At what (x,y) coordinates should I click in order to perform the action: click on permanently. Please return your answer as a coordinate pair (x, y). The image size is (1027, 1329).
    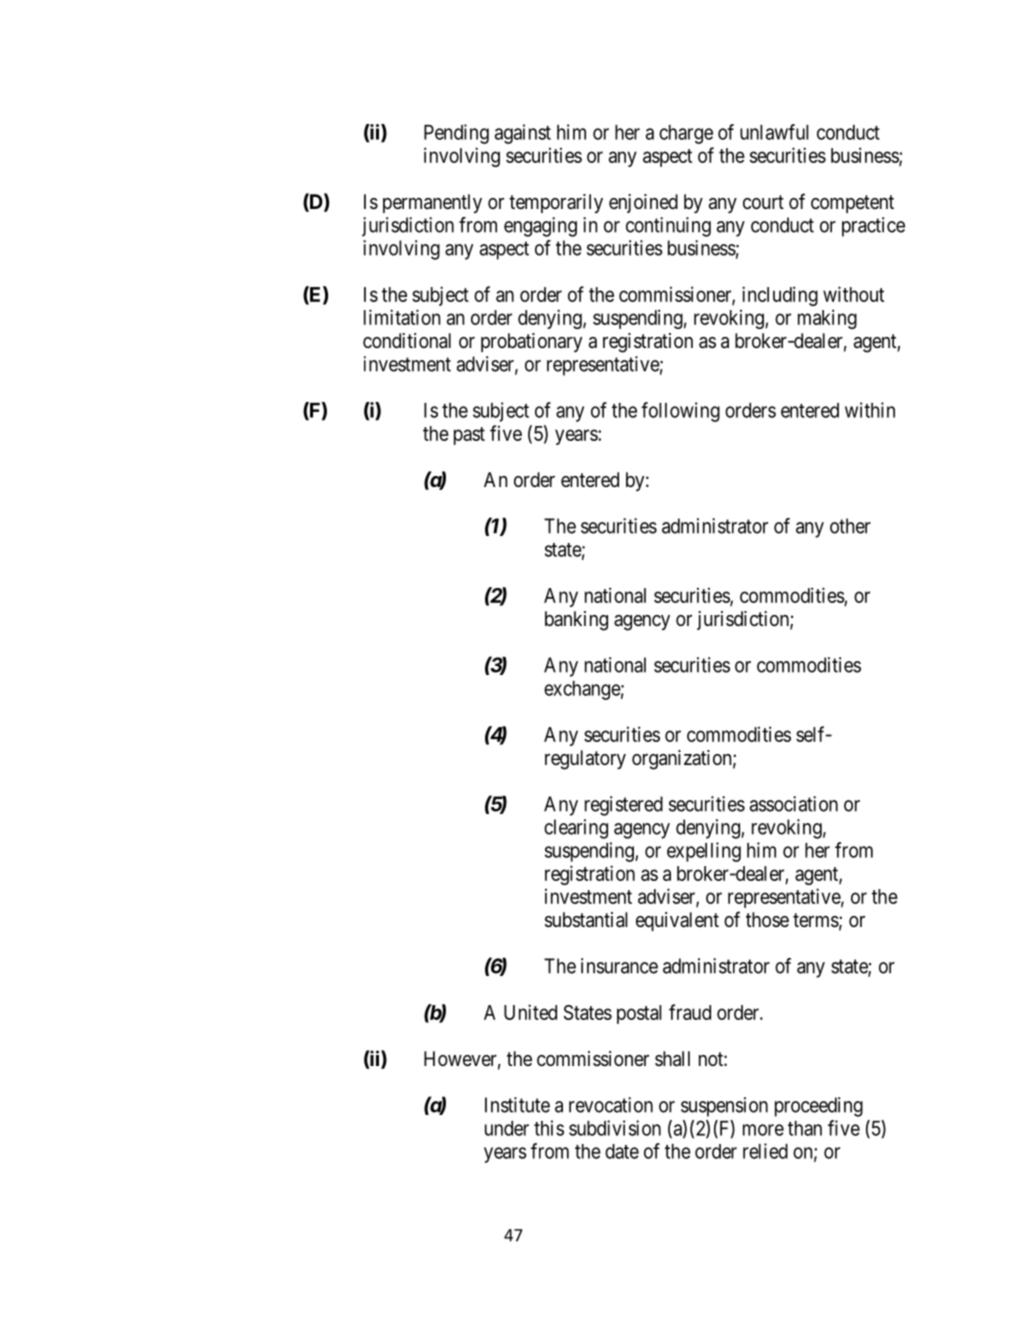
    Looking at the image, I should click on (432, 203).
